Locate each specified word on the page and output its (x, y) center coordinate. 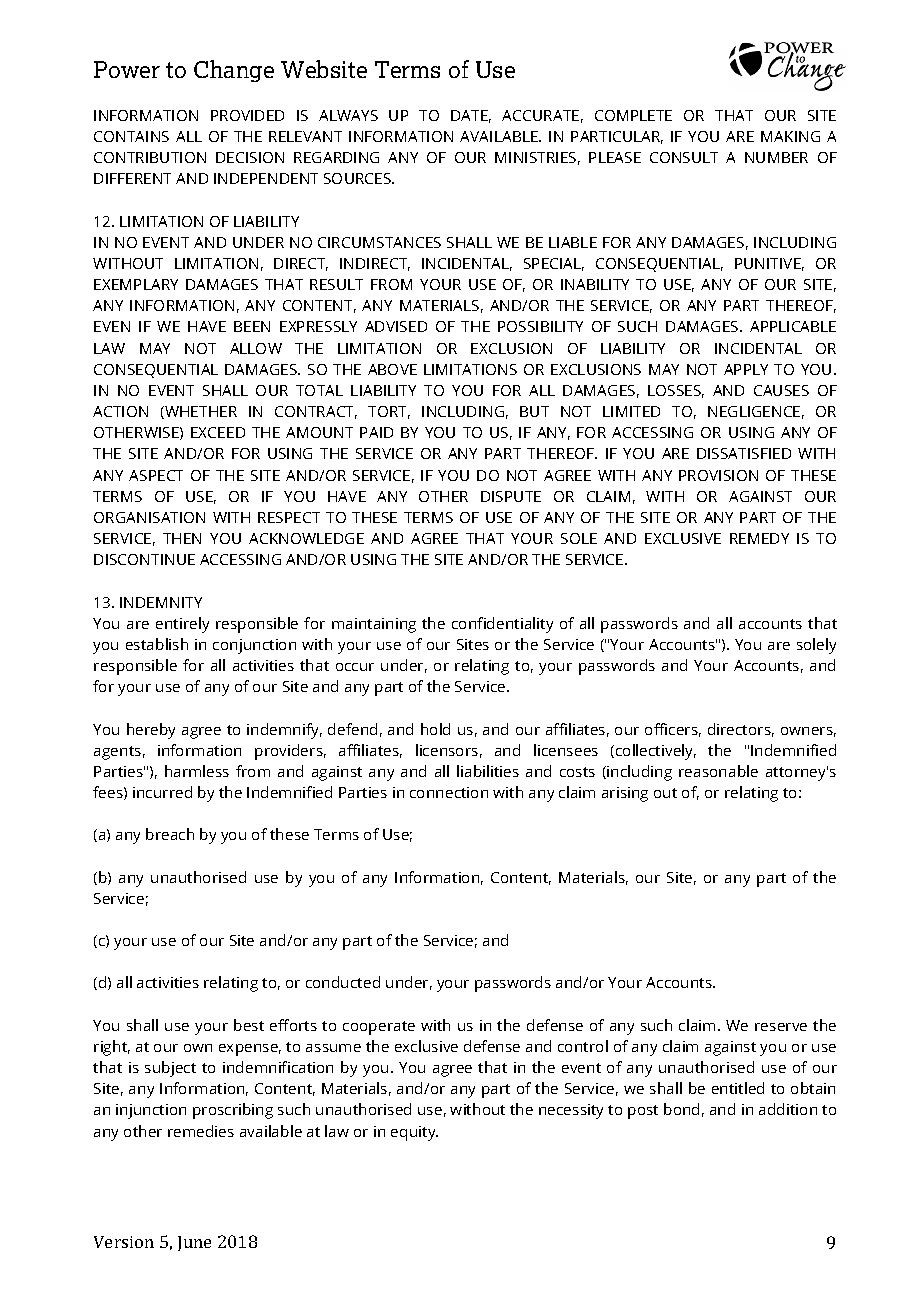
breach (170, 834)
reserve (781, 1027)
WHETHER (200, 412)
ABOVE (392, 369)
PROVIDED (247, 115)
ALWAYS (348, 115)
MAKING (790, 136)
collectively (656, 752)
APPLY (746, 369)
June (194, 1243)
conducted (343, 982)
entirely (182, 625)
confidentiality (502, 625)
